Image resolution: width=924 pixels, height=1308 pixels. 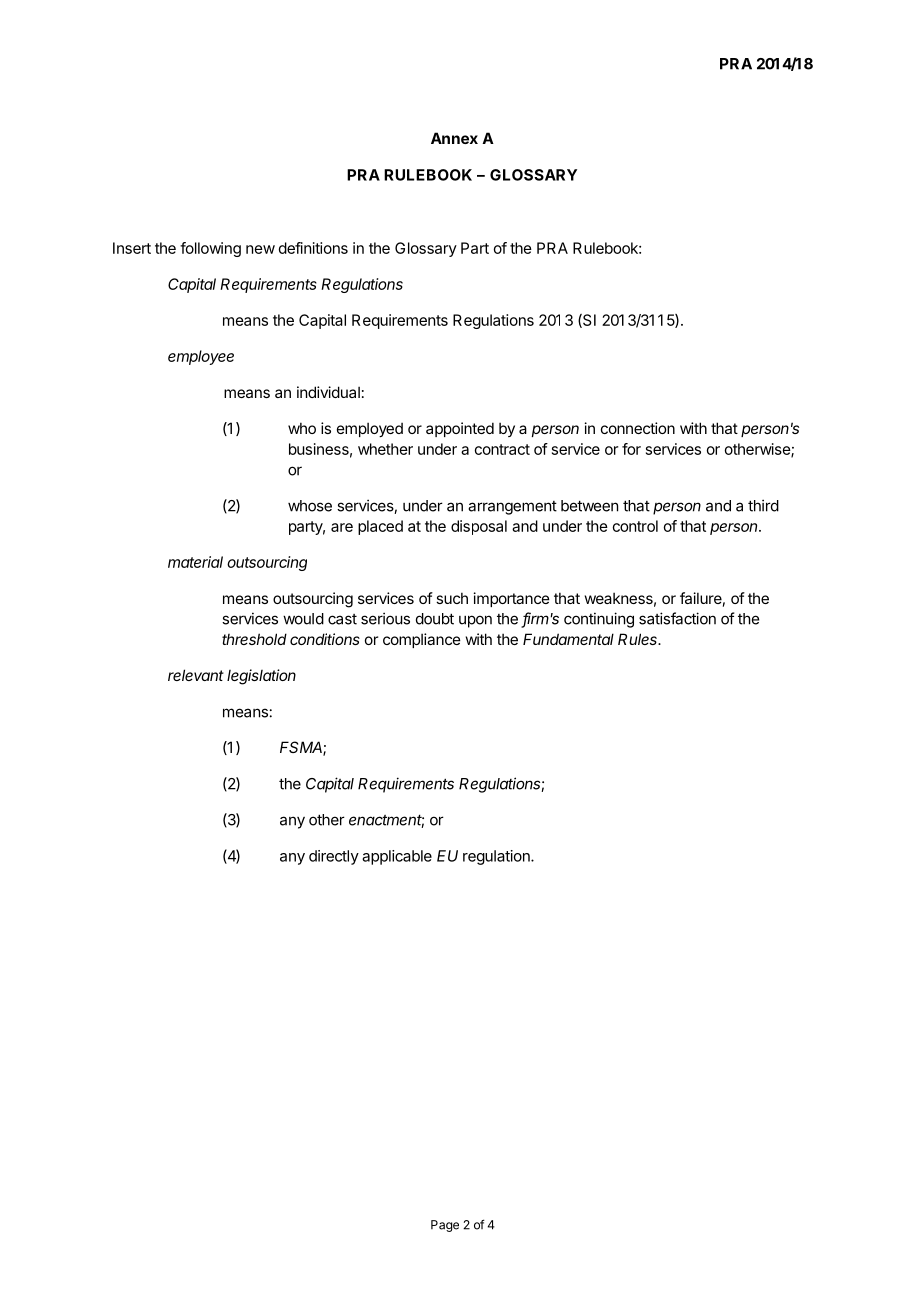 I want to click on Annex, so click(x=454, y=138).
